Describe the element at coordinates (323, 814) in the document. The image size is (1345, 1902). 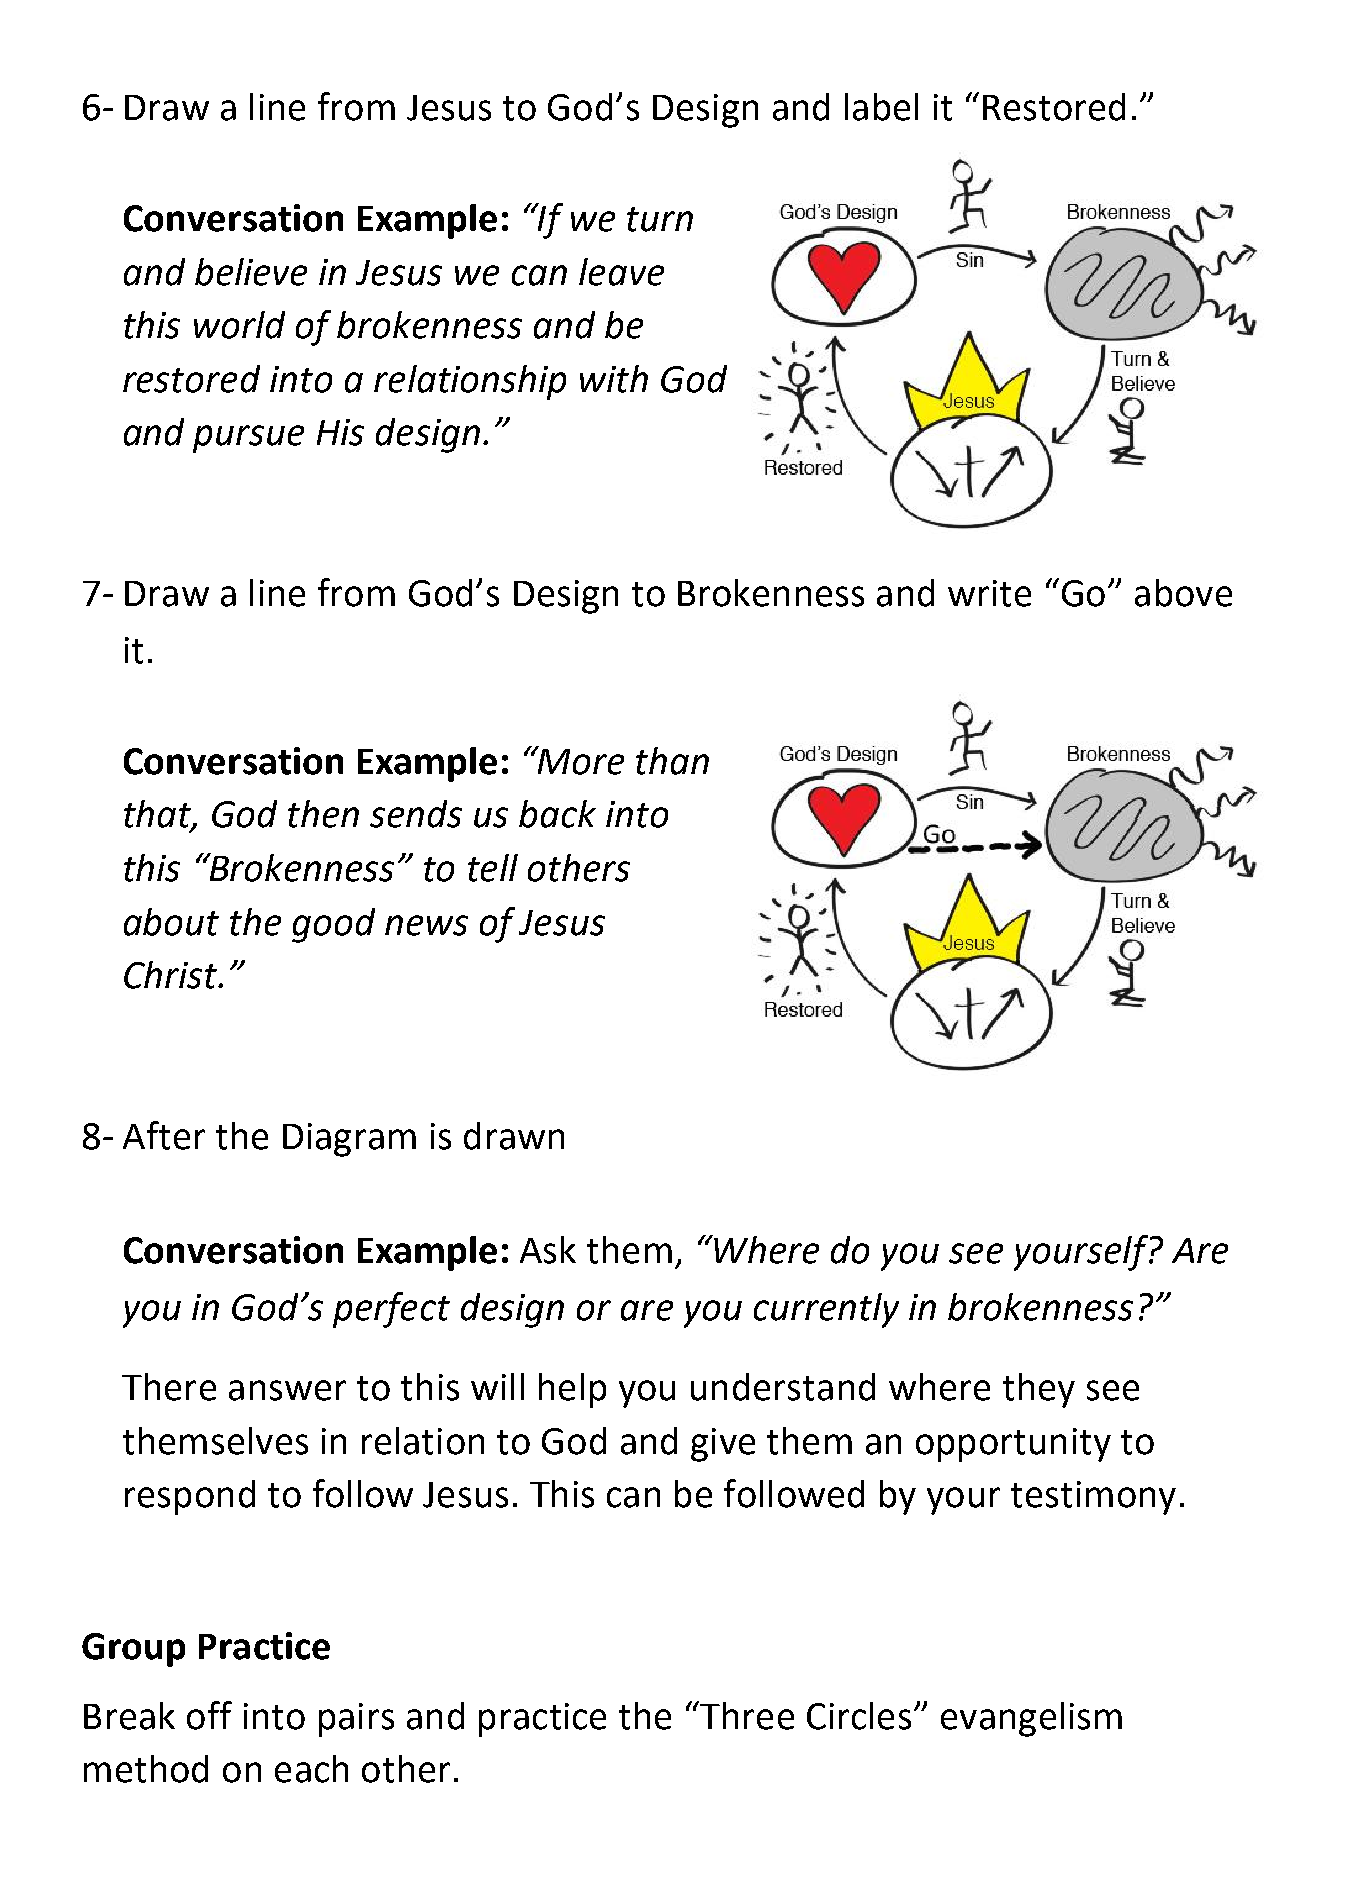
I see `then` at that location.
